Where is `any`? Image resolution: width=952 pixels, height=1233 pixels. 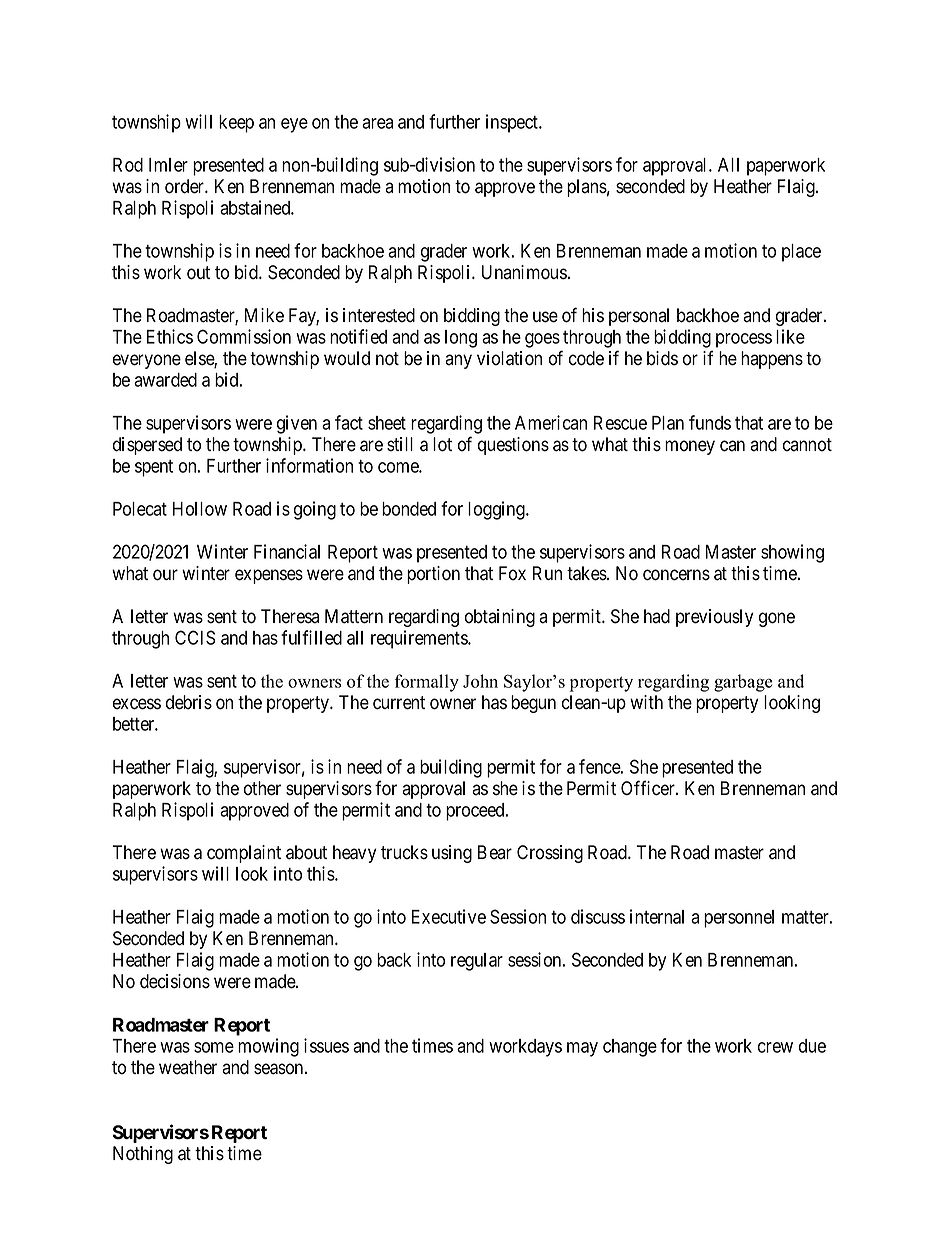
any is located at coordinates (458, 361).
